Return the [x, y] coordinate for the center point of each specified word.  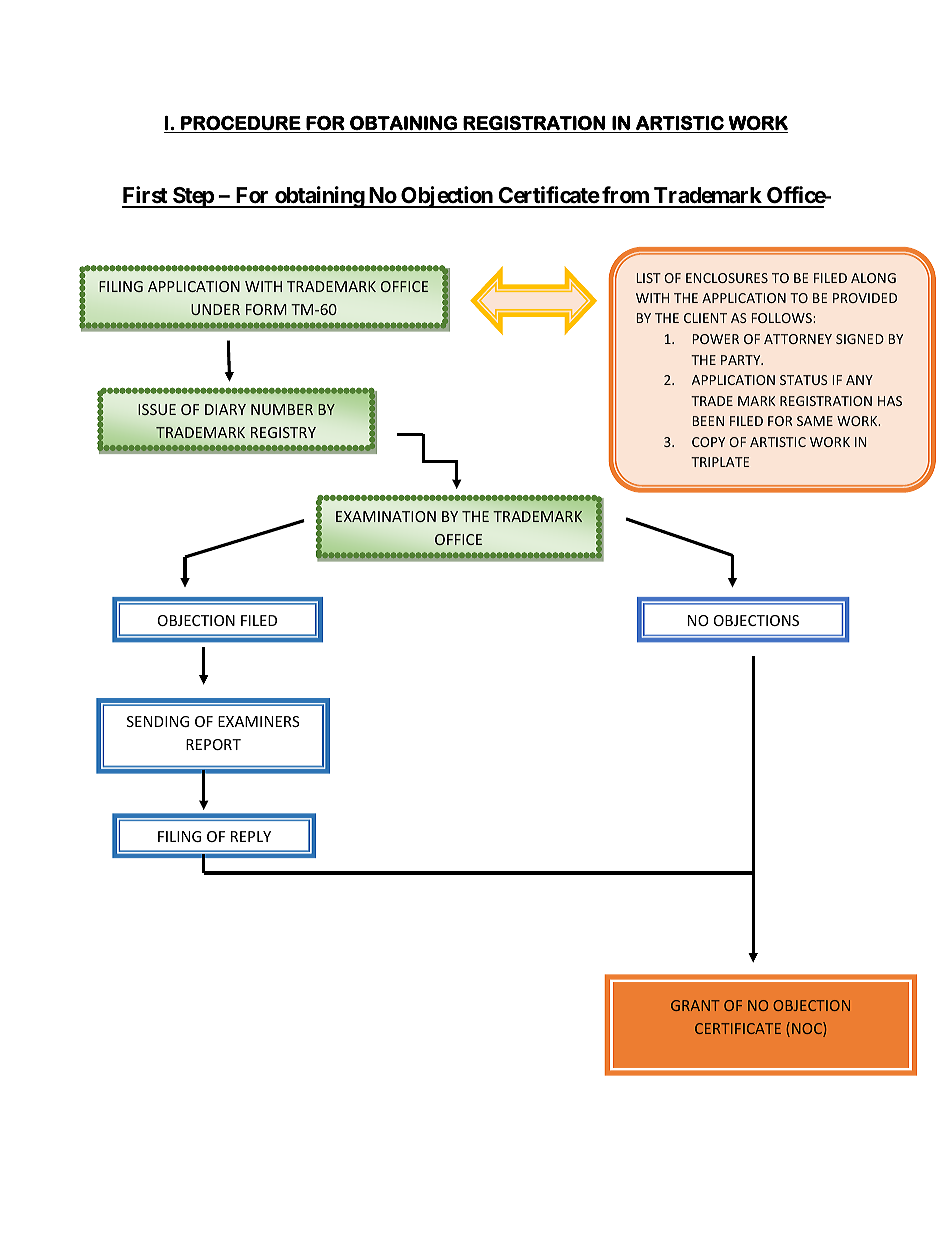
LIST [649, 278]
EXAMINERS [259, 721]
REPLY [251, 836]
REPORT [213, 744]
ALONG [873, 278]
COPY [708, 442]
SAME [815, 421]
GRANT [695, 1005]
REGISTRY [283, 432]
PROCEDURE [241, 123]
